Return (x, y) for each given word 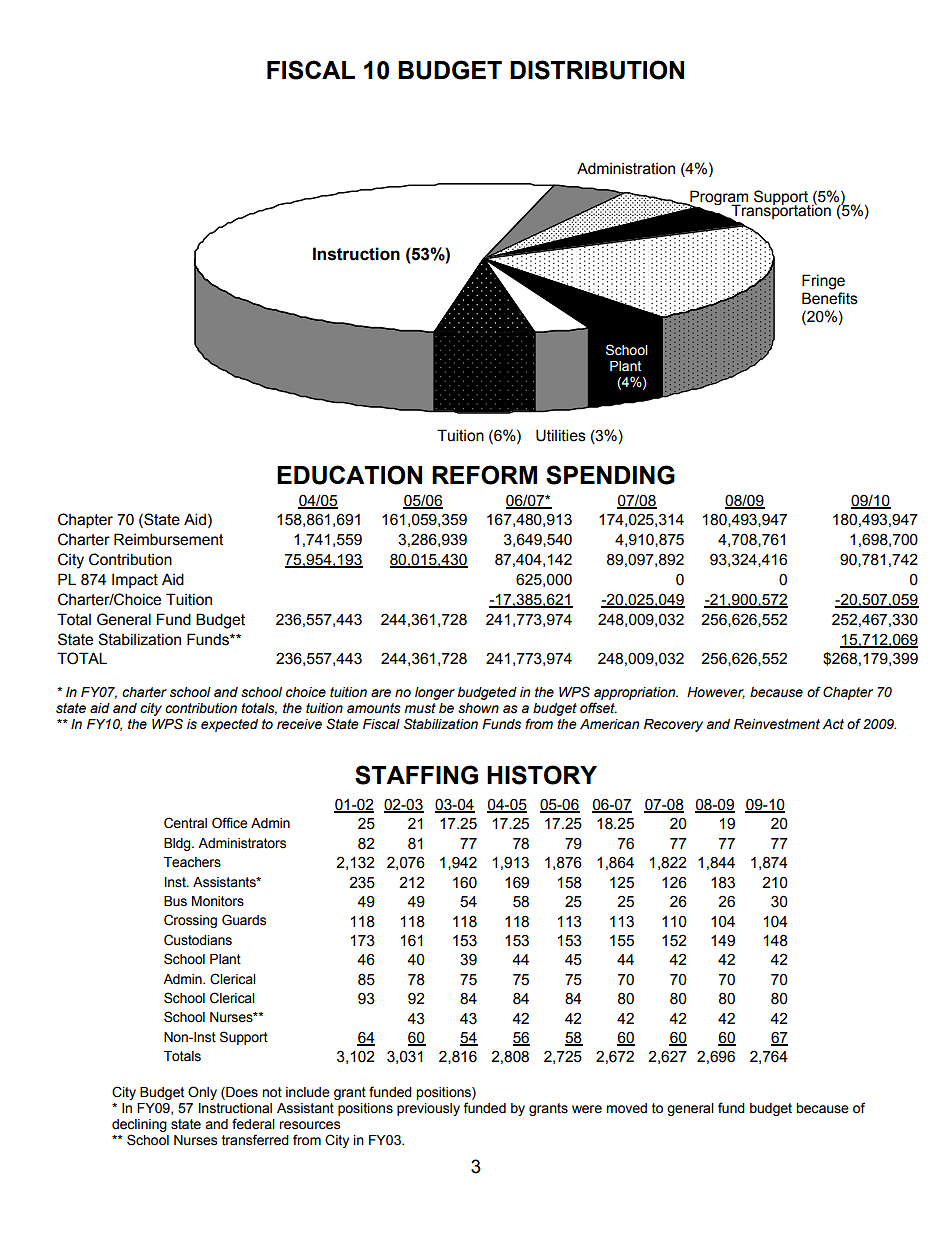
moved (626, 1108)
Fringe (823, 282)
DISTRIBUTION (597, 70)
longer (435, 693)
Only (202, 1093)
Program (719, 199)
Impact (135, 580)
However (716, 693)
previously (428, 1109)
